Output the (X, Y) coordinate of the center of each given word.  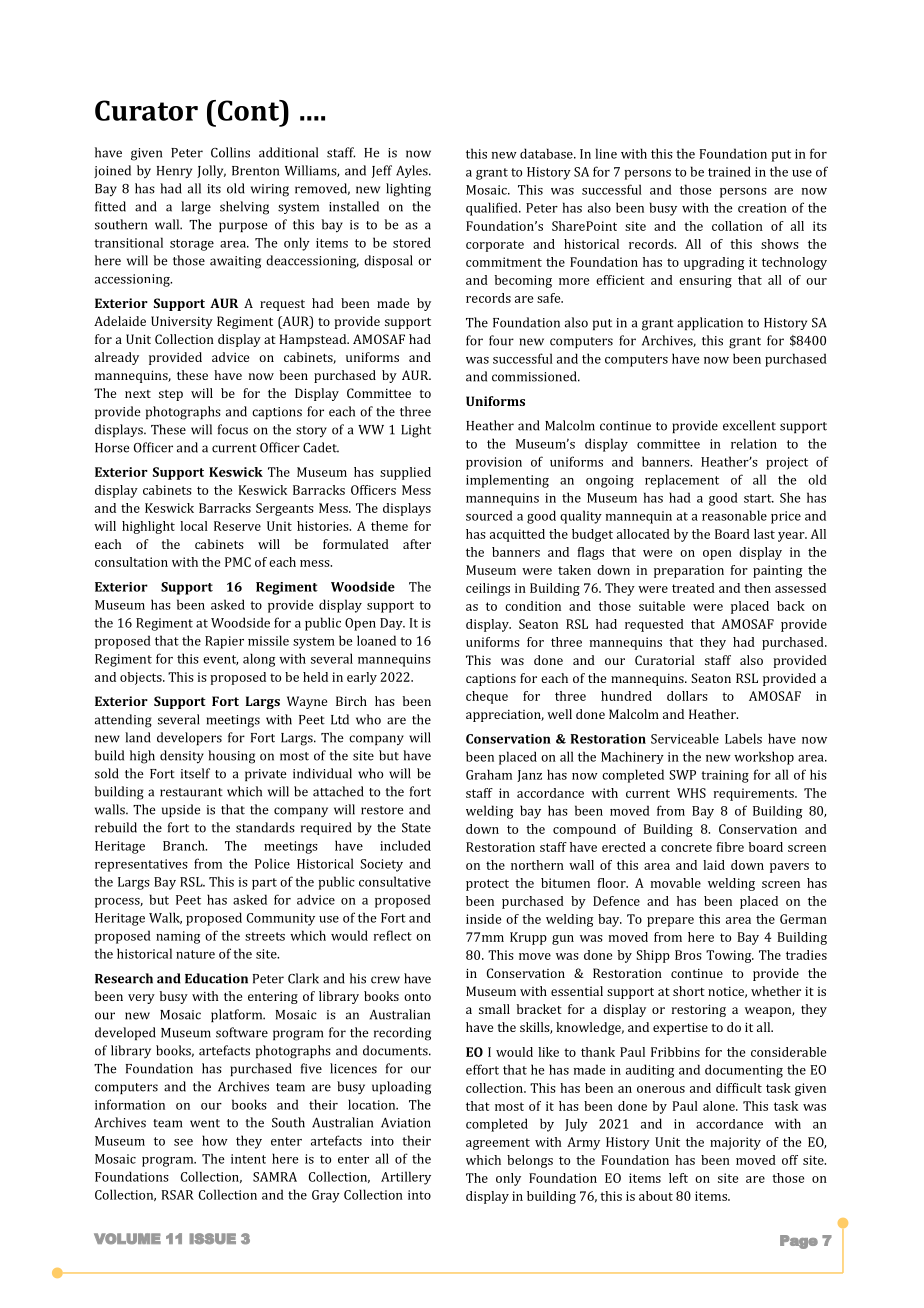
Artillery (406, 1178)
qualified (493, 209)
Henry (174, 172)
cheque (487, 697)
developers (189, 738)
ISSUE (212, 1238)
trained (729, 171)
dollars (687, 696)
